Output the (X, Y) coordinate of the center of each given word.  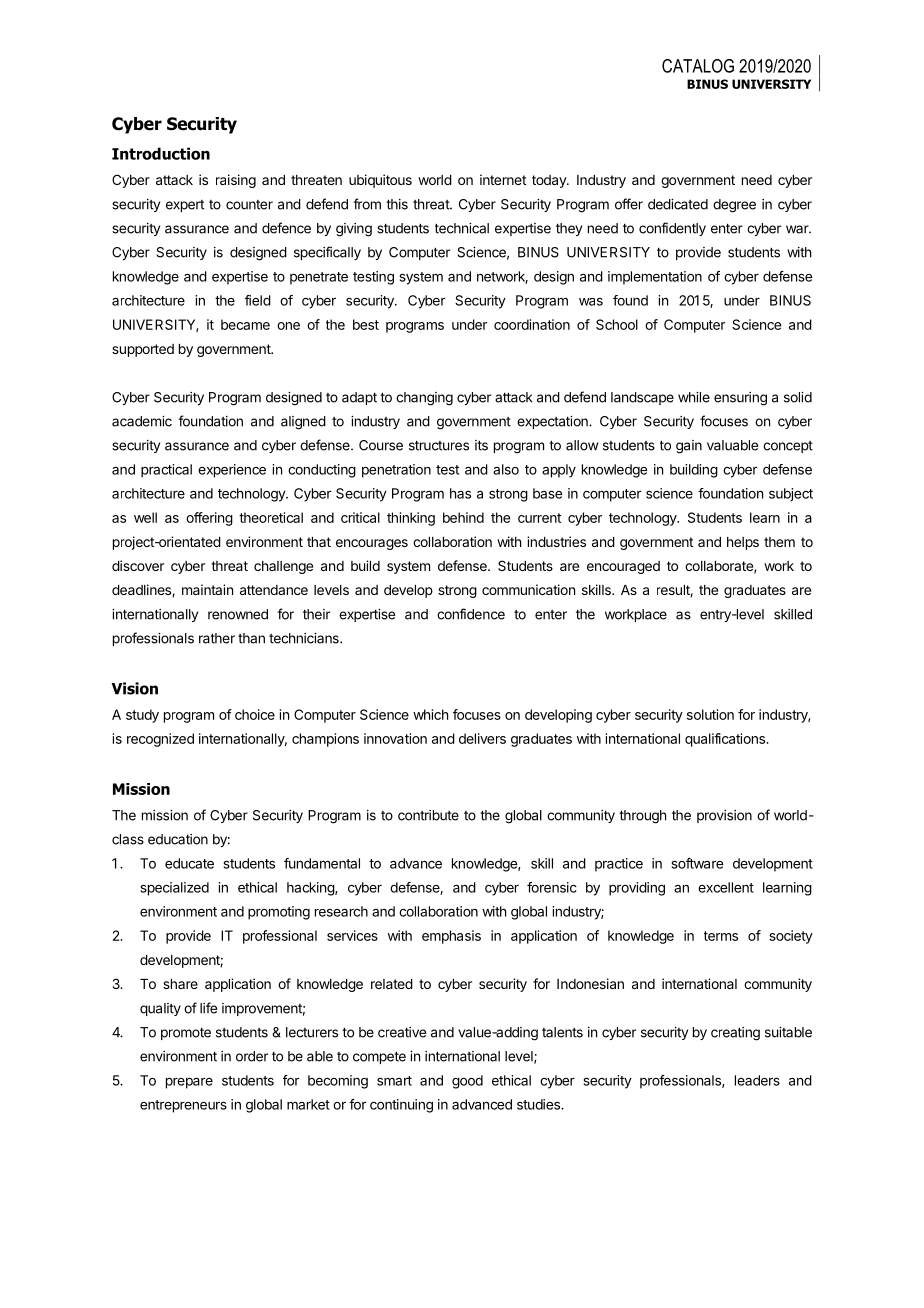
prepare (189, 1083)
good (467, 1082)
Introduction (161, 153)
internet (503, 179)
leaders (757, 1080)
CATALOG (698, 66)
